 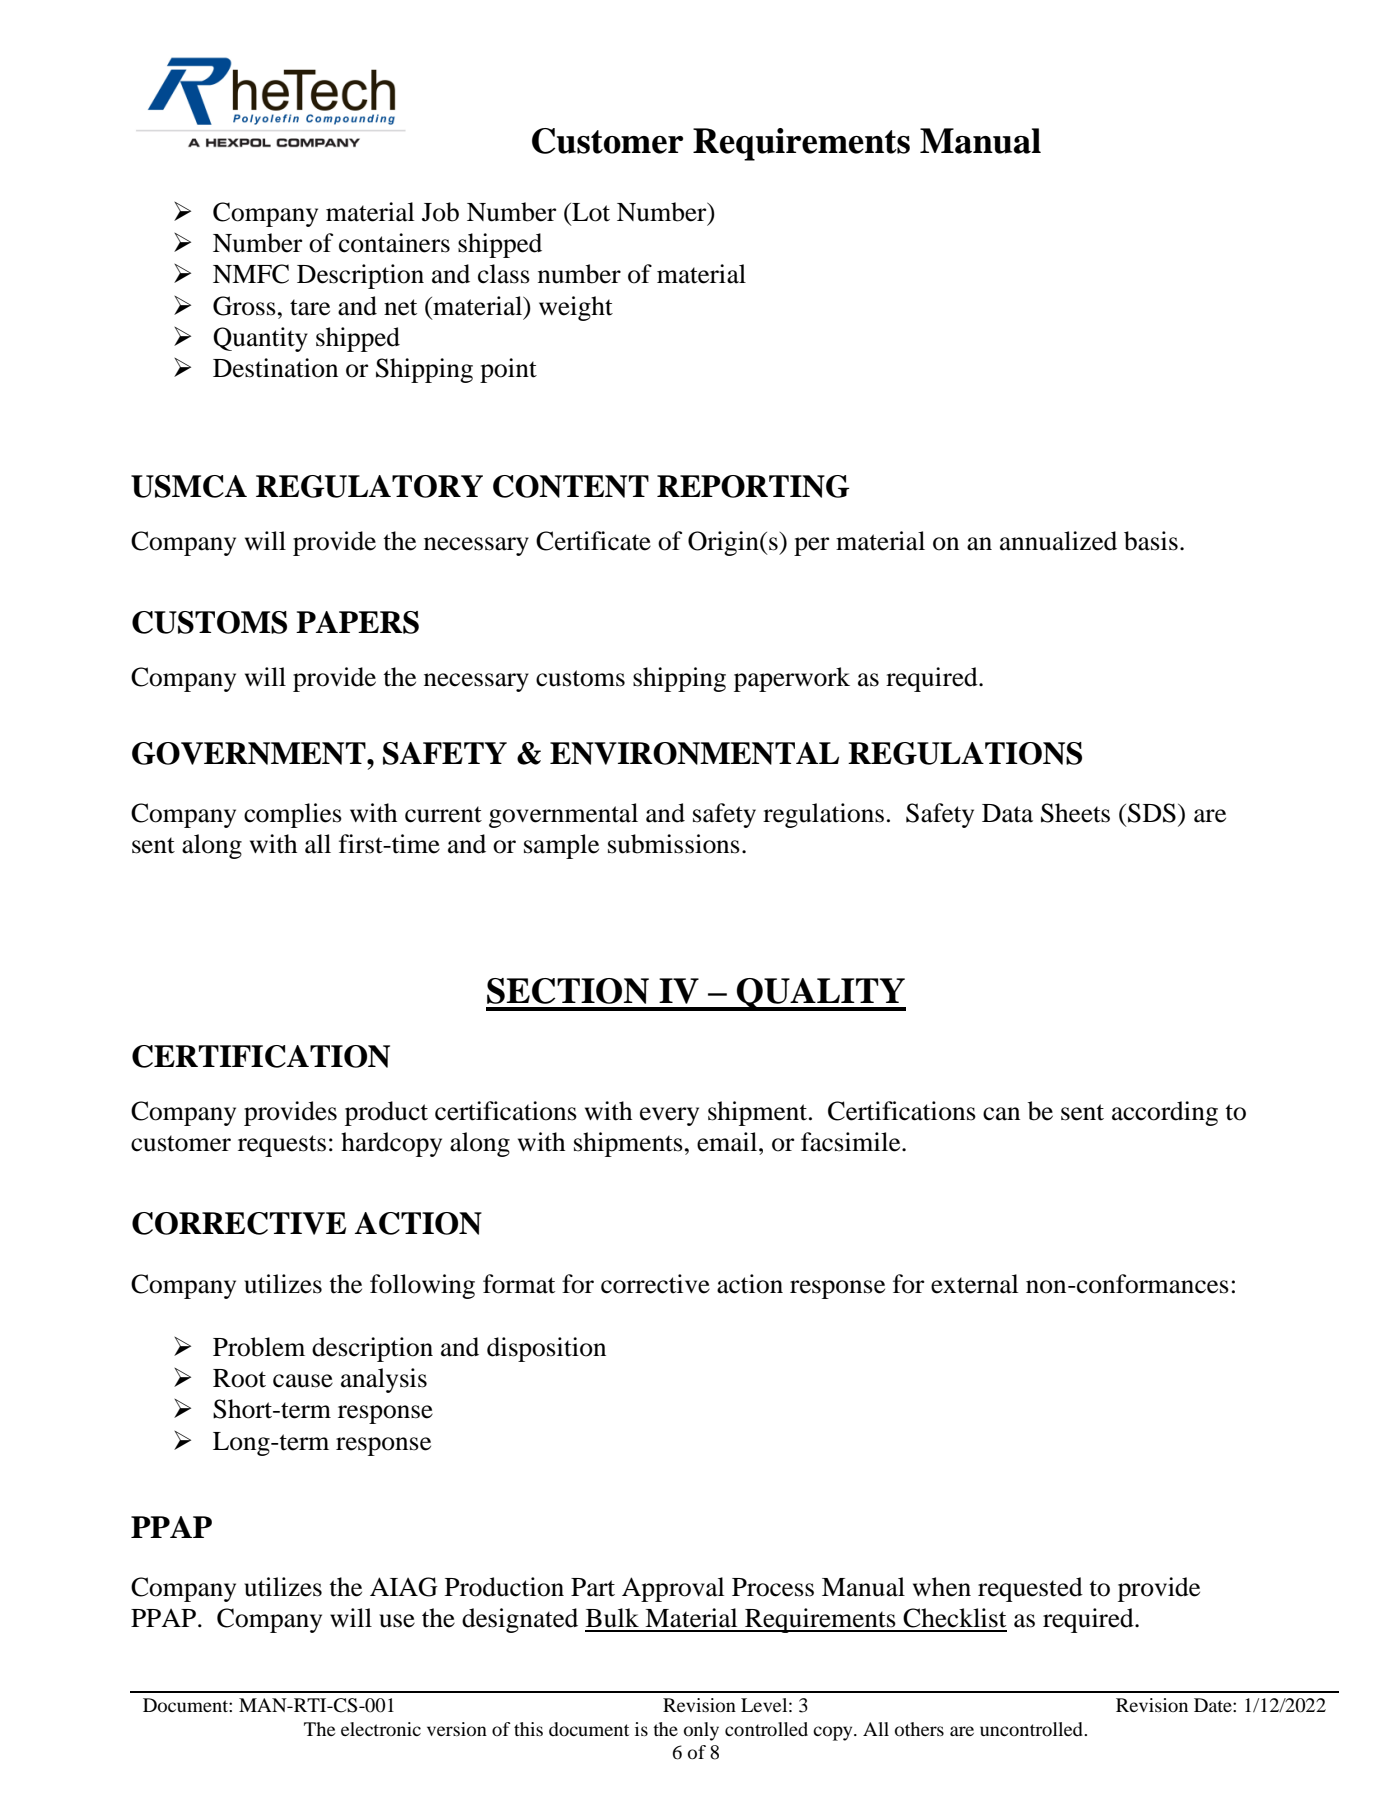 I want to click on SECTION, so click(x=568, y=991).
